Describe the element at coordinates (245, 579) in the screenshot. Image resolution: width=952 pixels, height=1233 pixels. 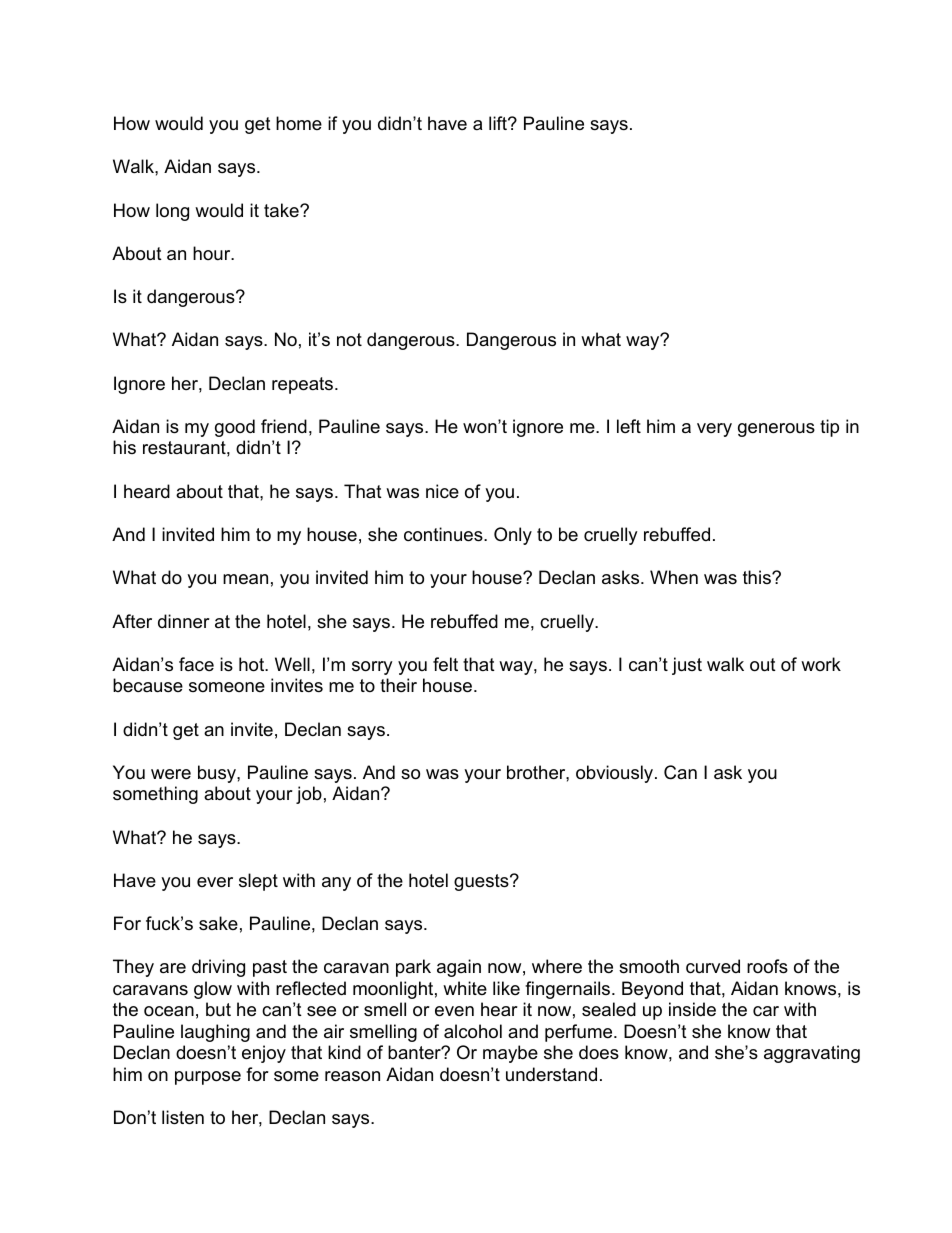
I see `mean` at that location.
